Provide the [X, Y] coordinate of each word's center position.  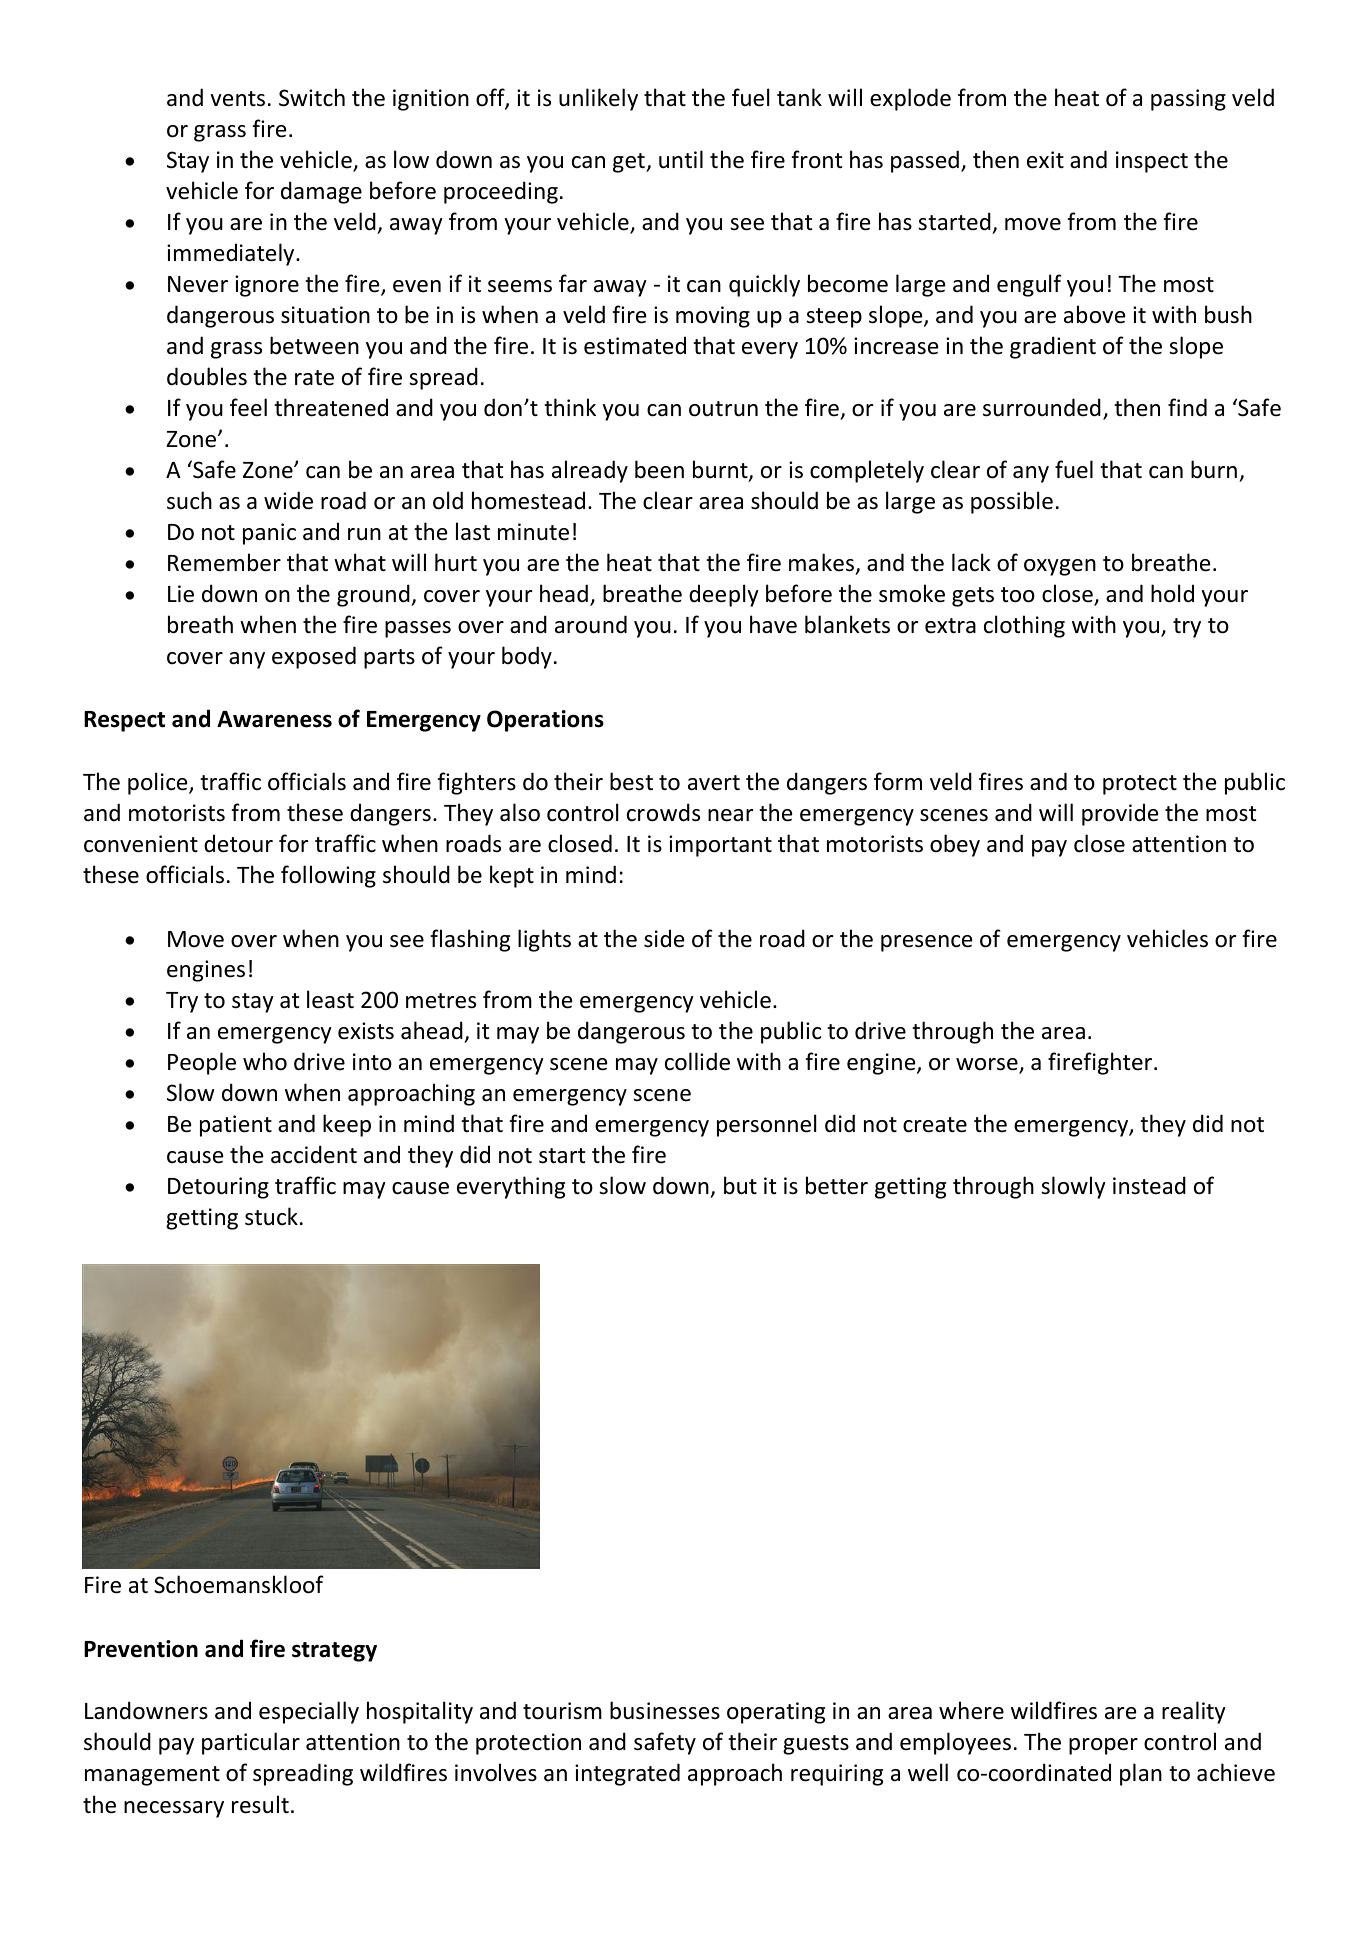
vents [237, 99]
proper [1103, 1746]
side [664, 938]
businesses [665, 1710]
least [330, 999]
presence [926, 943]
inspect [1152, 162]
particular [251, 1743]
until [681, 159]
